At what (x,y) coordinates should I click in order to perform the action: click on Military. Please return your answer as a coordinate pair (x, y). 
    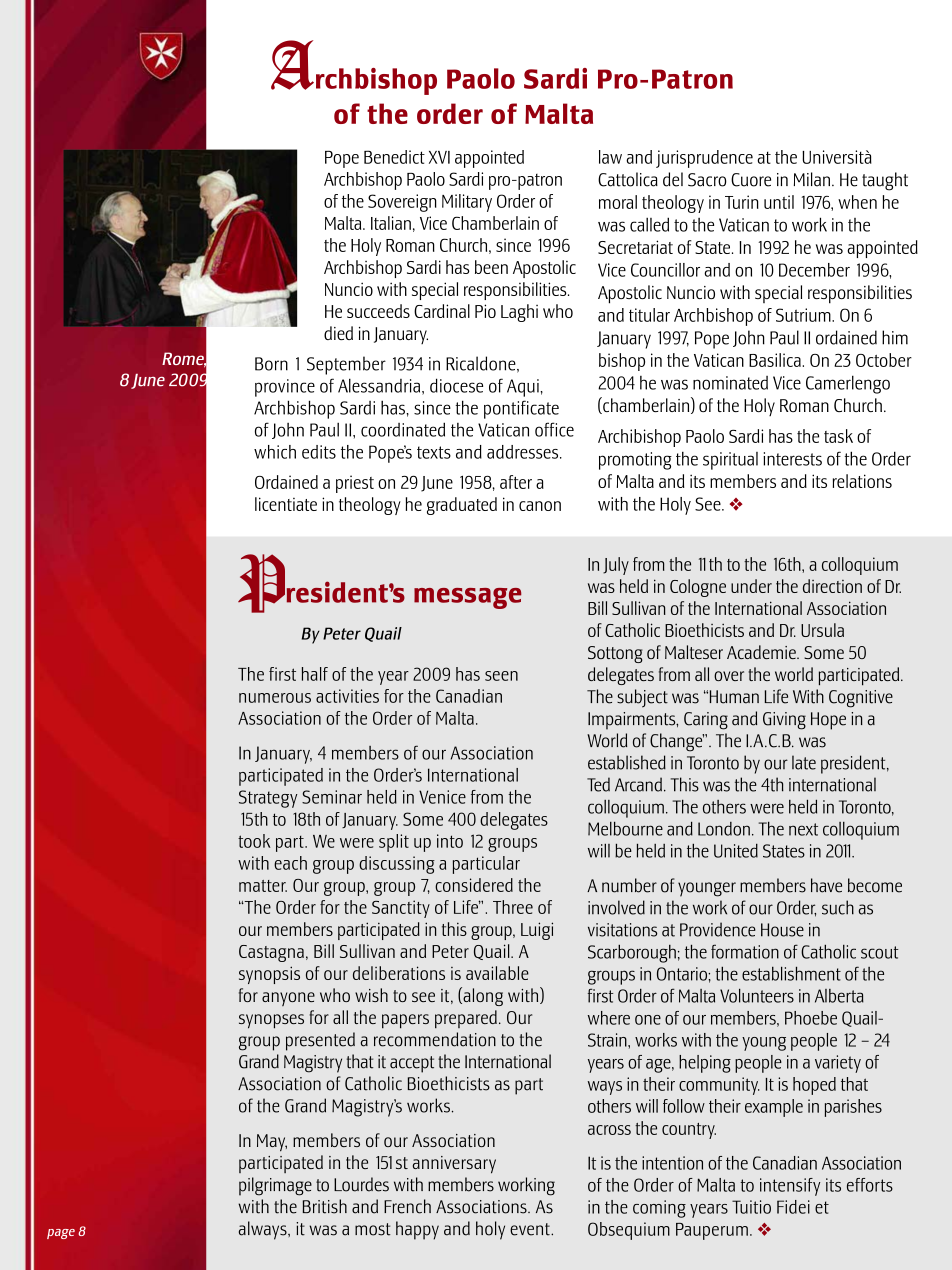
    Looking at the image, I should click on (467, 203).
